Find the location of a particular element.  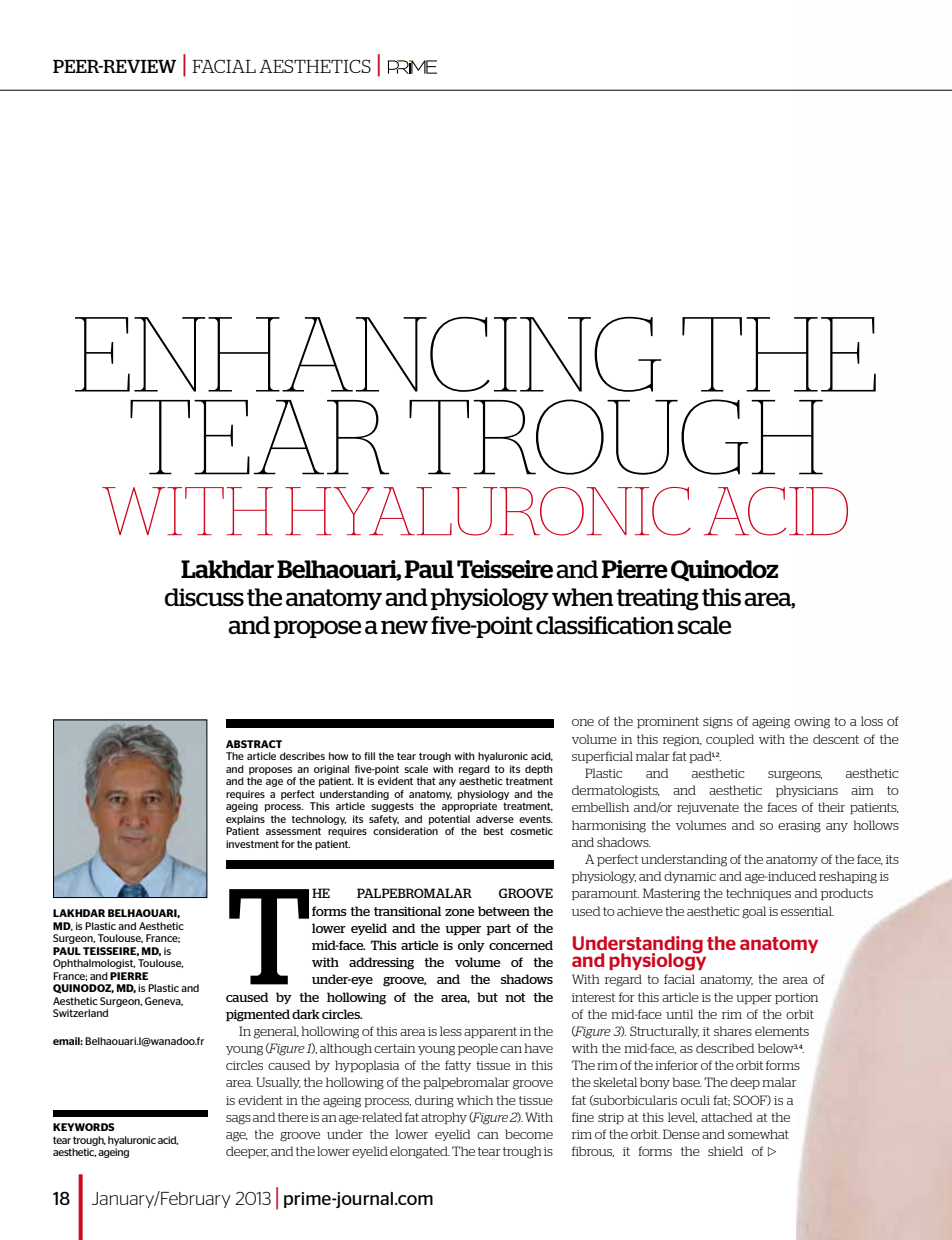

ABSTRACT is located at coordinates (254, 744).
